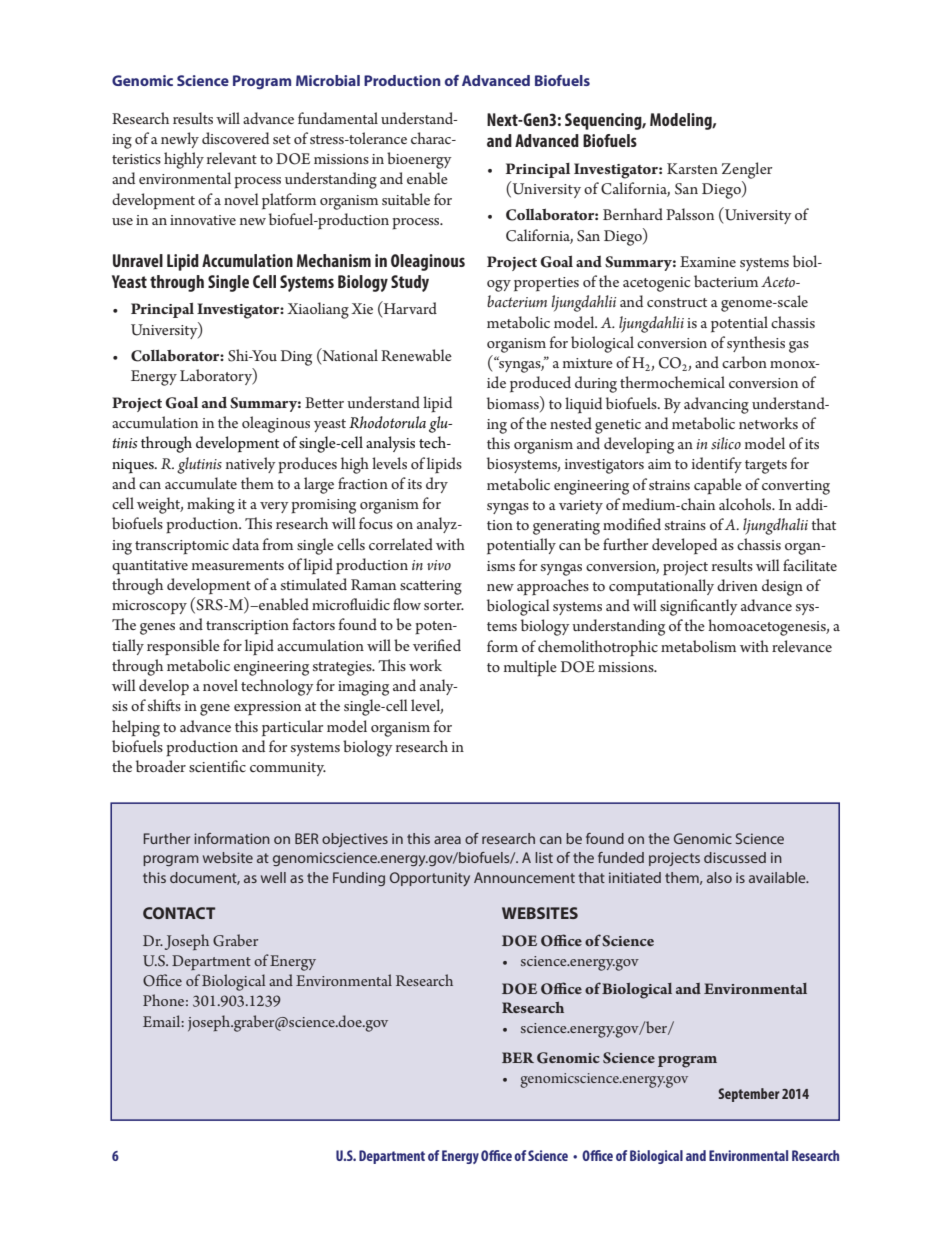 The image size is (952, 1233). What do you see at coordinates (138, 260) in the screenshot?
I see `Unravel` at bounding box center [138, 260].
